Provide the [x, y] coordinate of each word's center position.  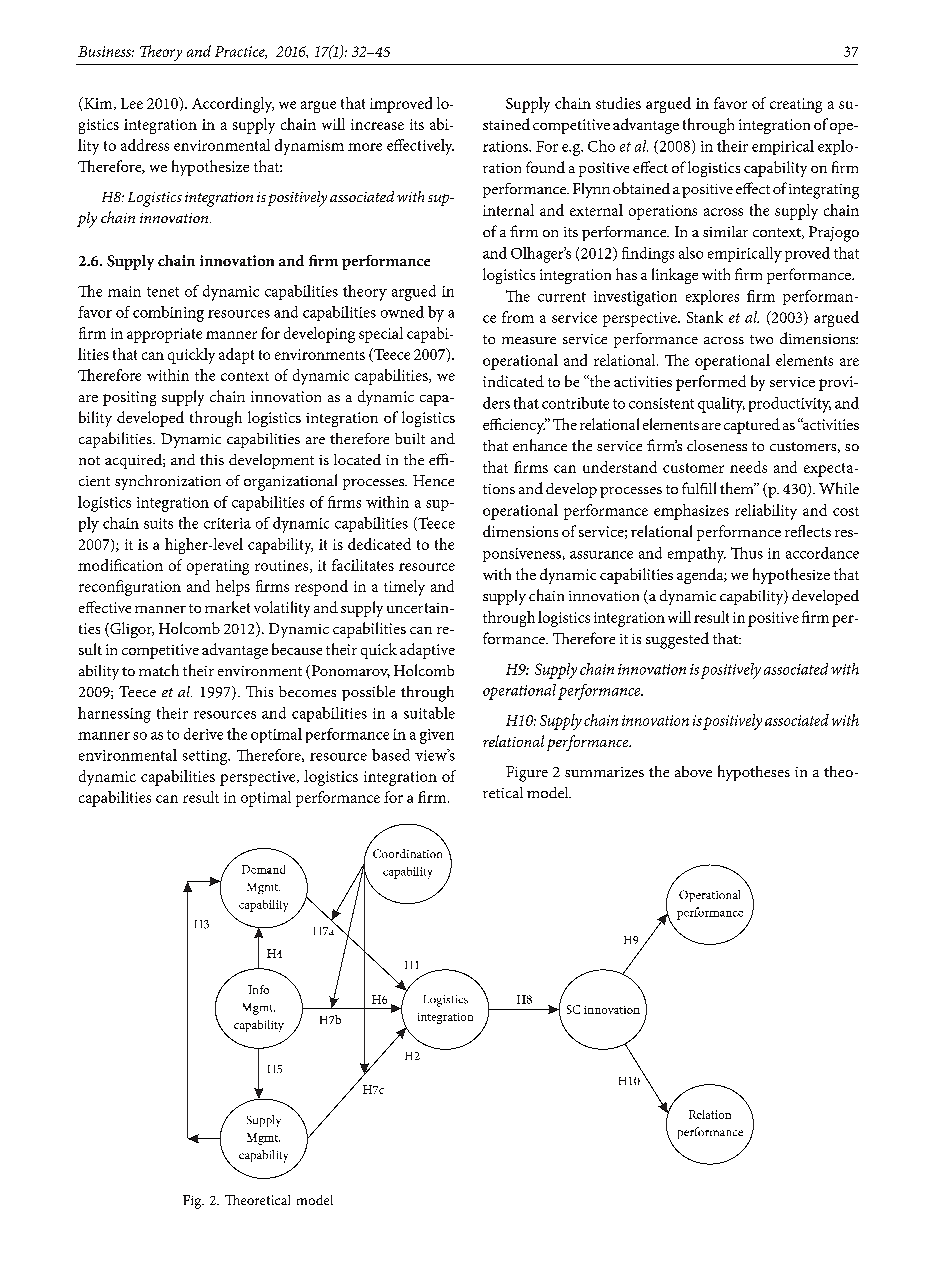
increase [377, 124]
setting [206, 757]
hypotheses [754, 773]
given [437, 736]
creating [796, 105]
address [145, 145]
